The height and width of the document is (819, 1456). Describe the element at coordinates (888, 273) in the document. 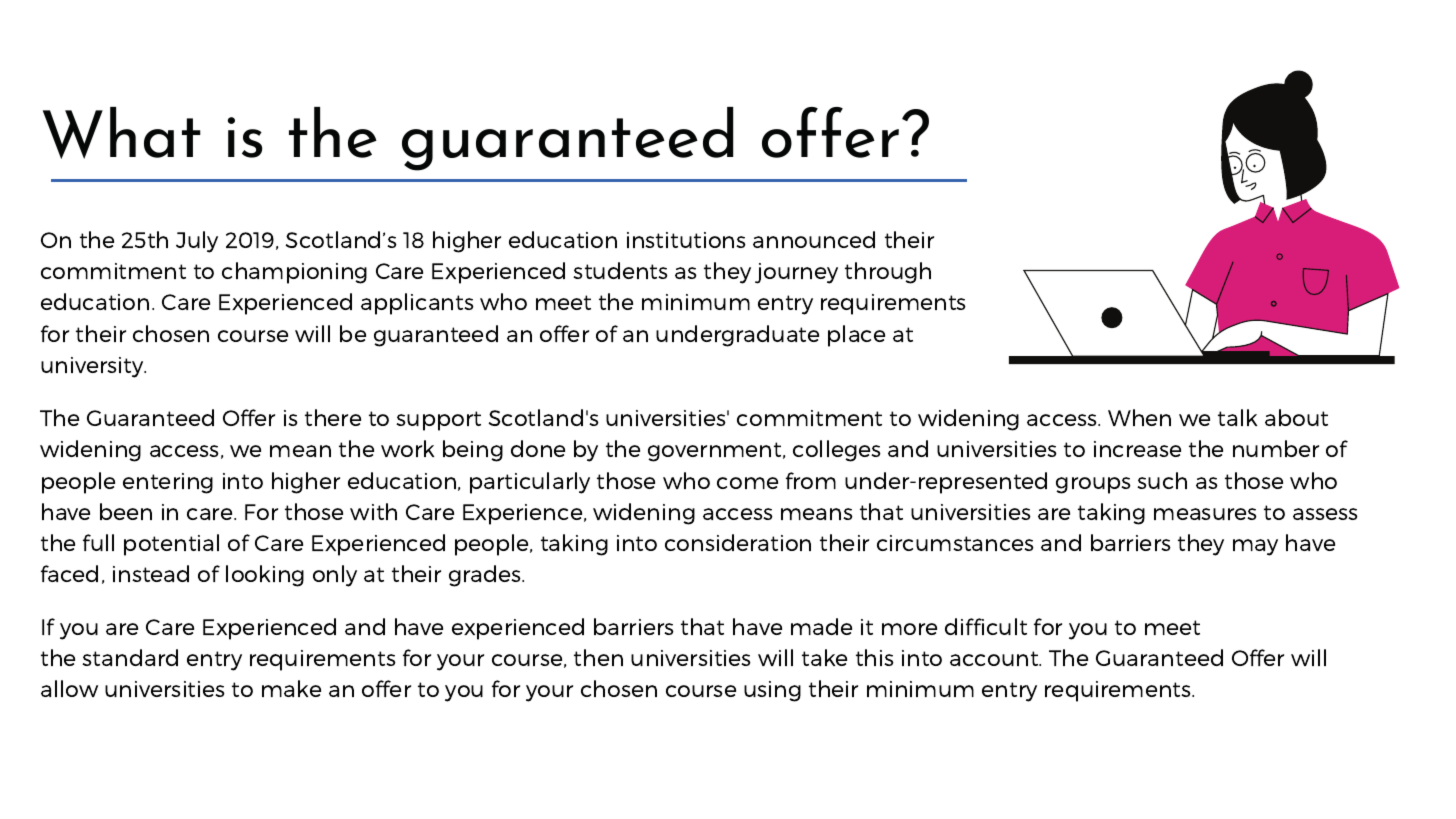

I see `through` at that location.
